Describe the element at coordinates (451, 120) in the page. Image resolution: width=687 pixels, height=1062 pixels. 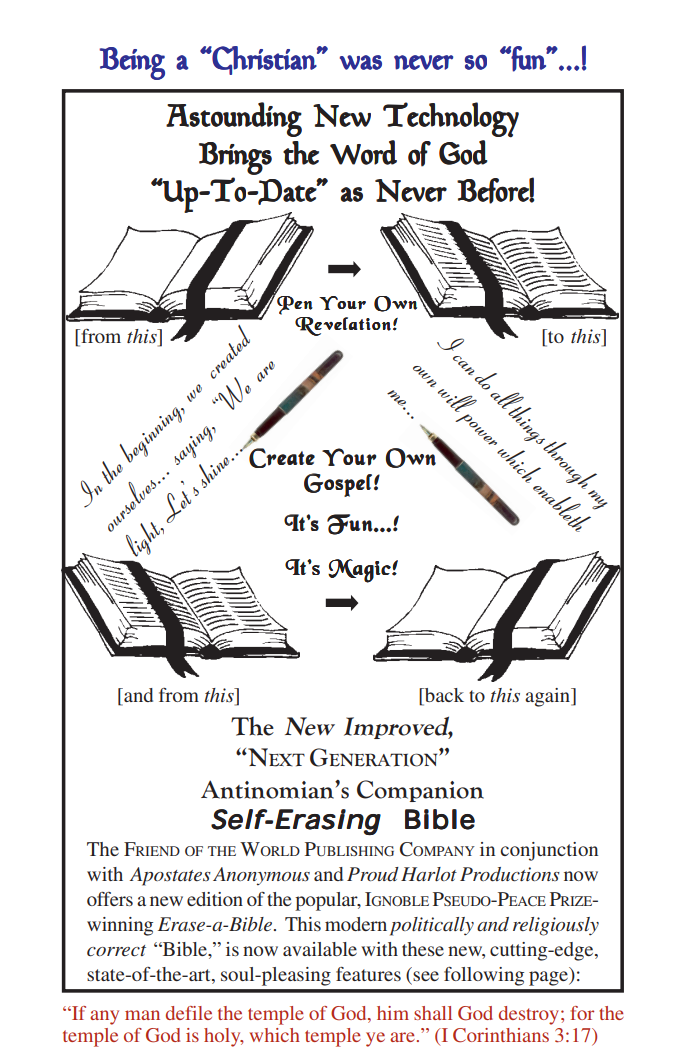
I see `Technology` at that location.
